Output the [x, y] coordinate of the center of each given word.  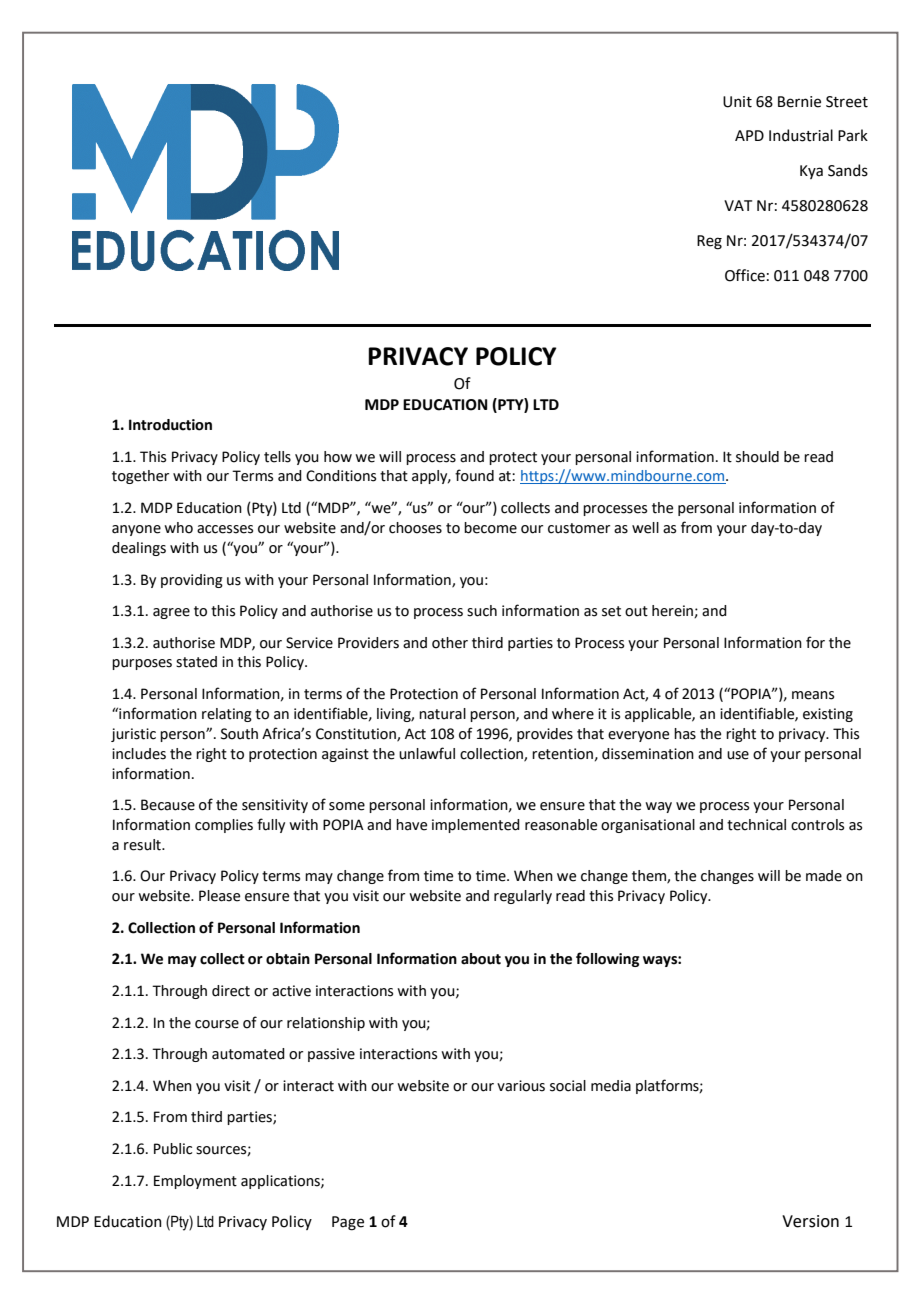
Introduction [170, 425]
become [490, 528]
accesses [225, 529]
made [824, 876]
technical [756, 825]
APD [749, 135]
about [481, 959]
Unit [737, 102]
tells [277, 457]
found [474, 475]
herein [673, 611]
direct [231, 991]
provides [545, 735]
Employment [195, 1182]
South [239, 734]
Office [745, 275]
